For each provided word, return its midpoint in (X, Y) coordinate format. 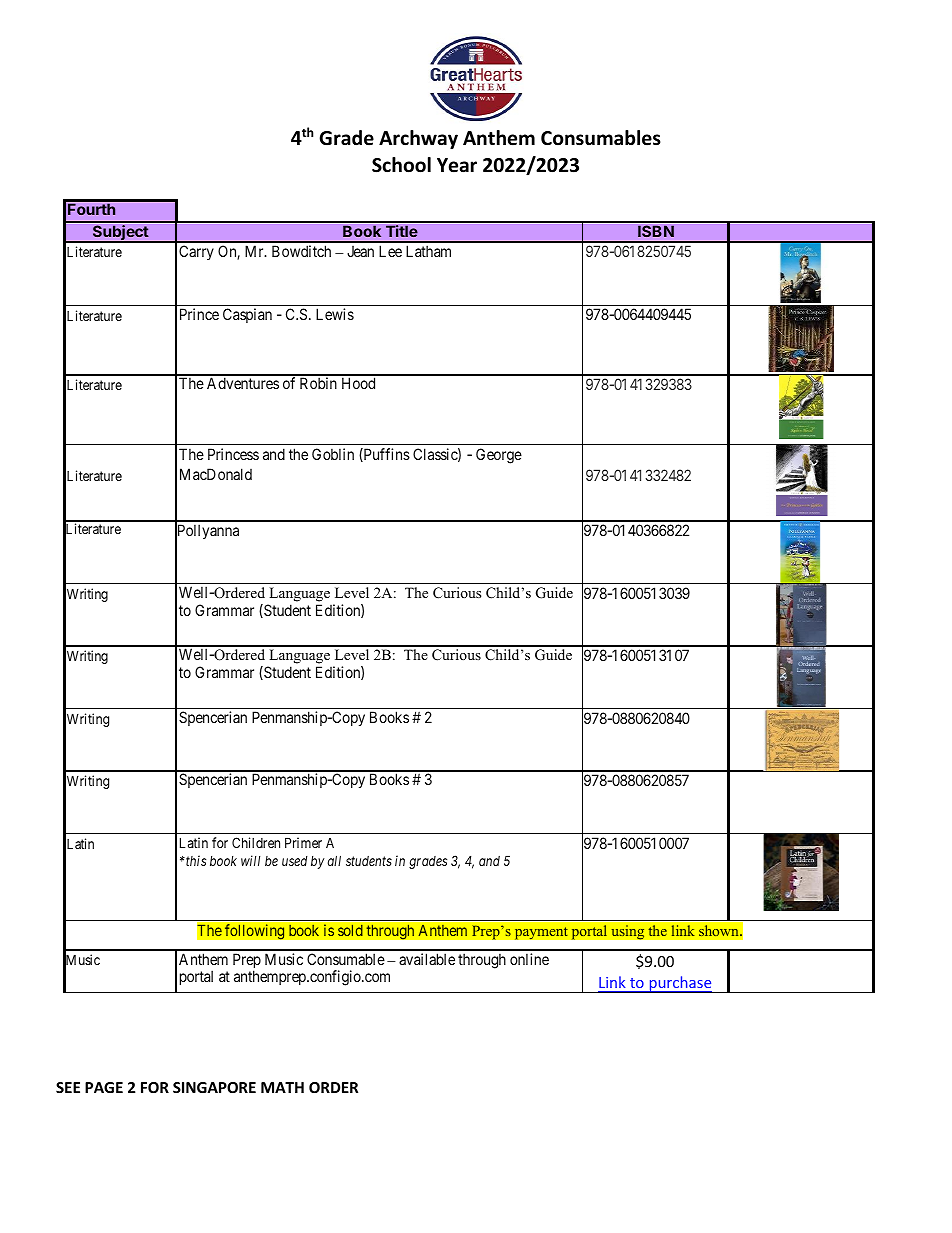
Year (457, 165)
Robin (318, 383)
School (401, 165)
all (334, 860)
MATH (282, 1087)
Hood (358, 383)
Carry (196, 252)
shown (720, 931)
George (499, 456)
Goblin (333, 454)
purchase (680, 984)
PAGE (104, 1087)
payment (541, 933)
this (195, 860)
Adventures (243, 383)
